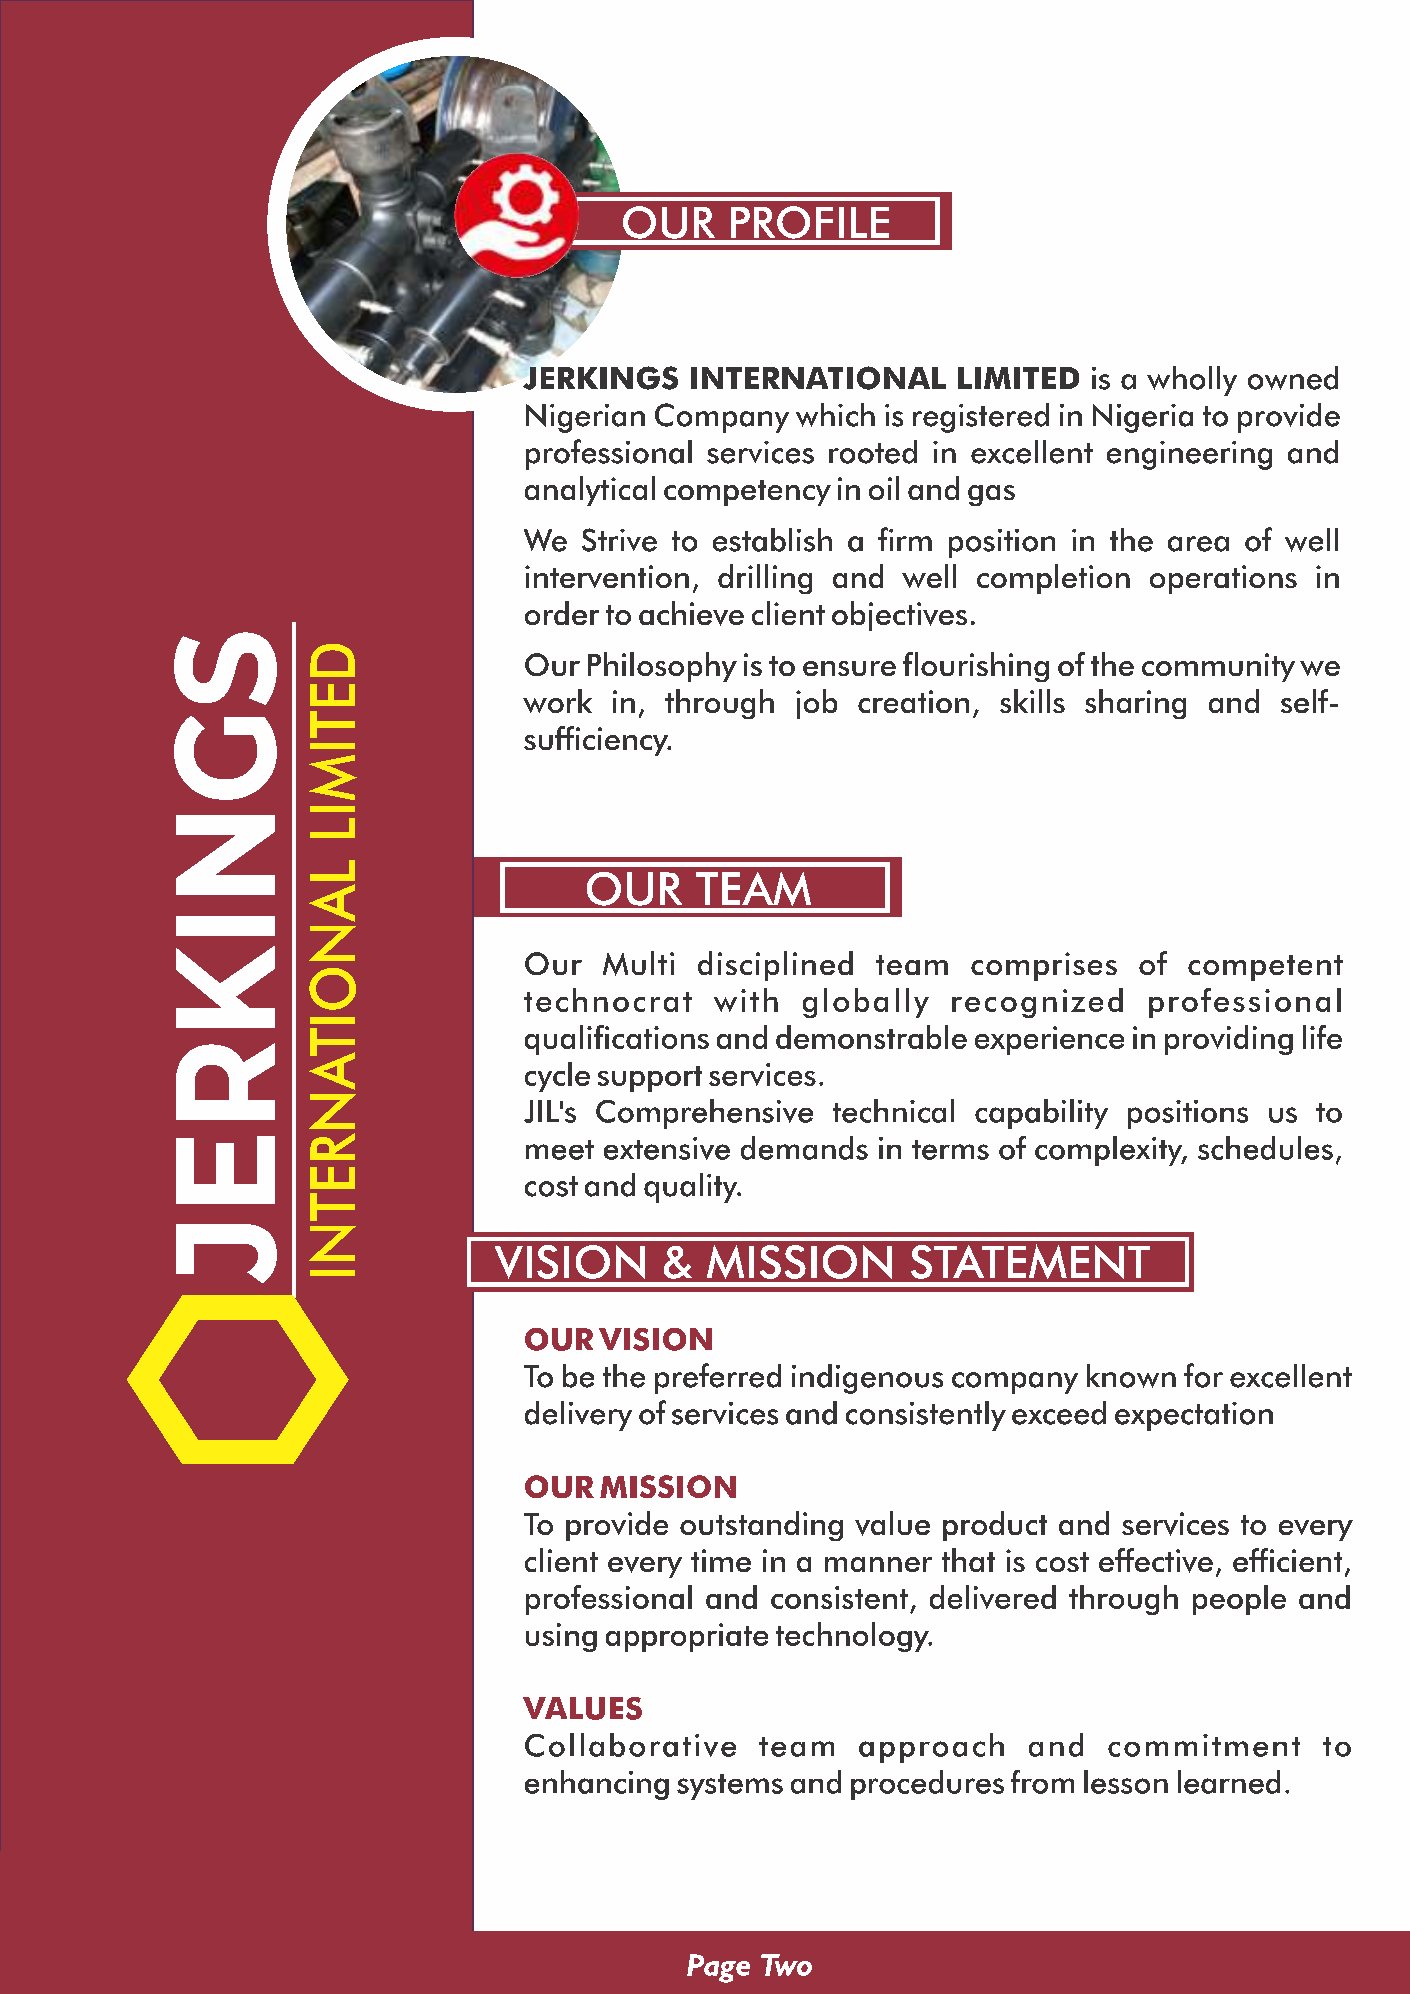 This screenshot has height=1994, width=1410. I want to click on providing, so click(1229, 1040).
